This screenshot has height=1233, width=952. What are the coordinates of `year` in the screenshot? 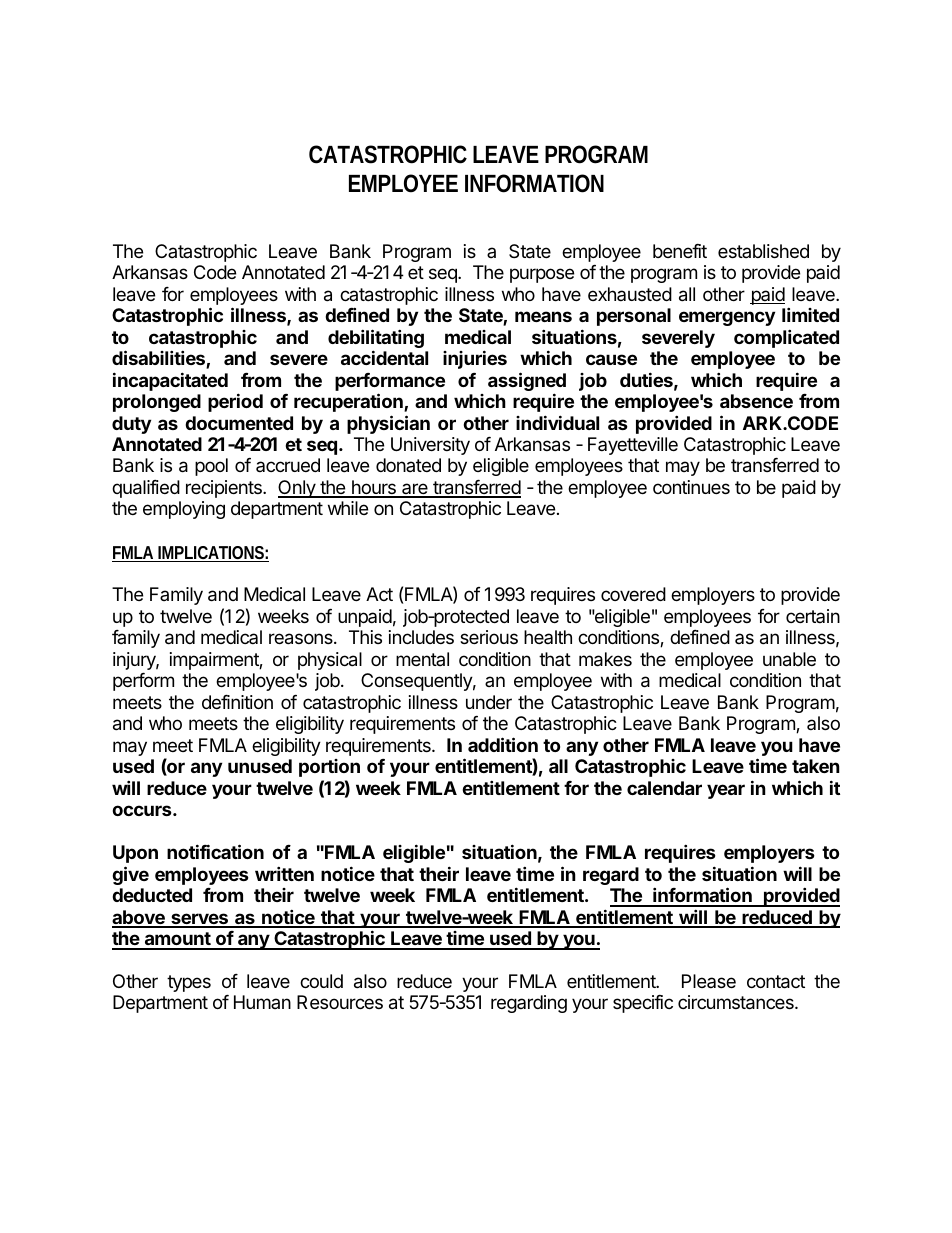 It's located at (726, 791).
